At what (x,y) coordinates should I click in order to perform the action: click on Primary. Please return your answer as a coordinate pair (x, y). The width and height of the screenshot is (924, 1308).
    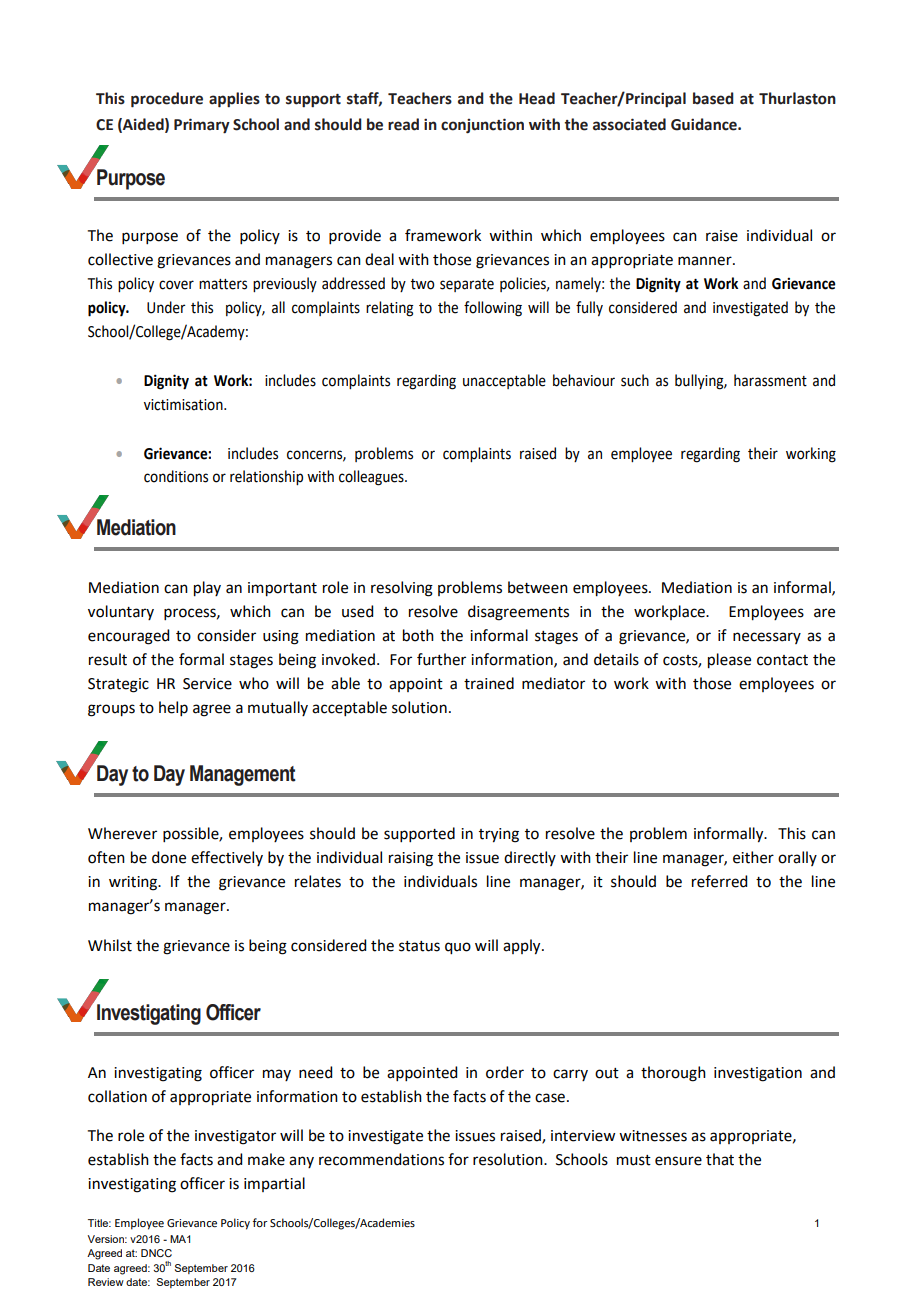
    Looking at the image, I should click on (202, 126).
